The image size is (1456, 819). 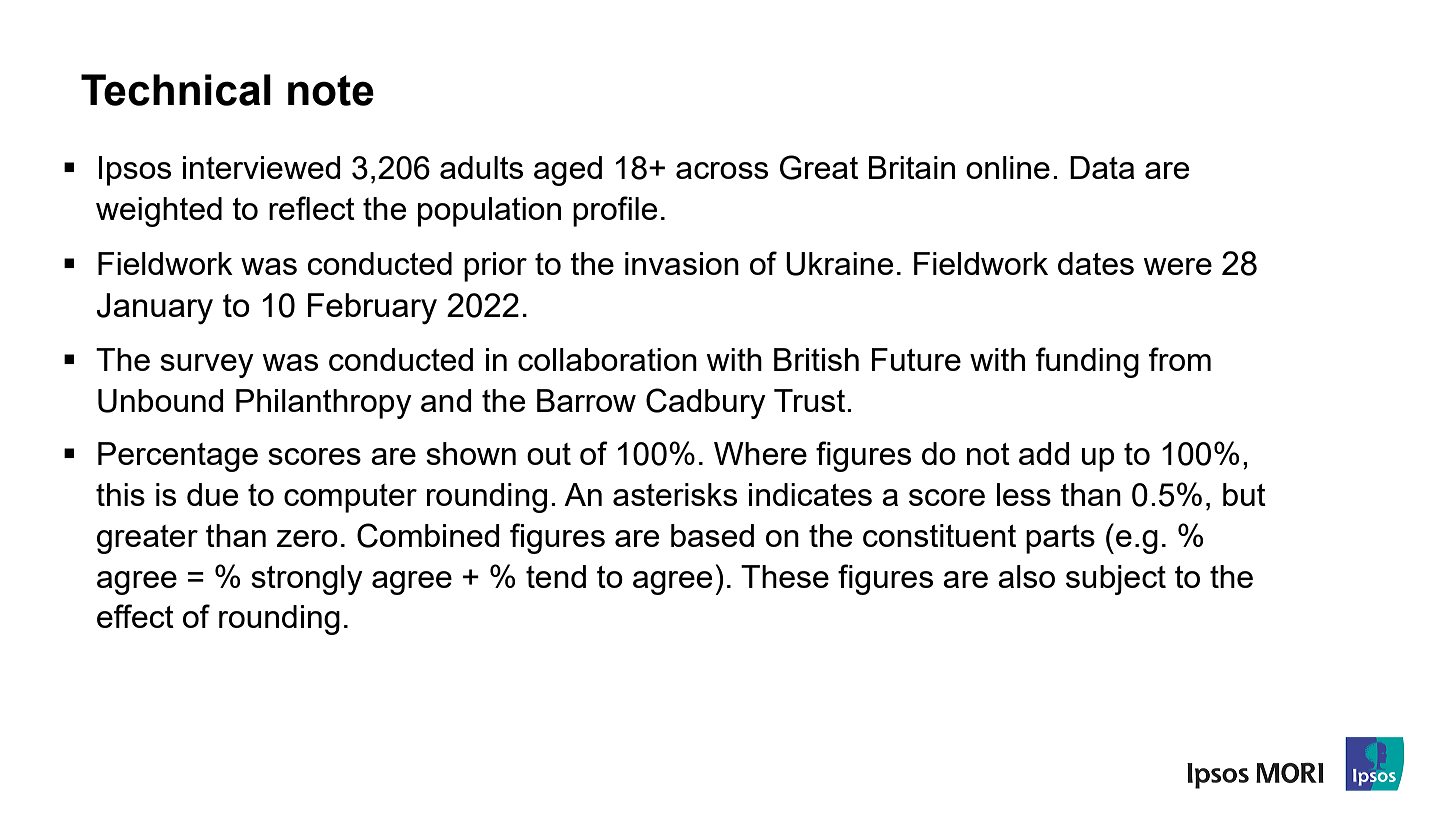 What do you see at coordinates (331, 90) in the image?
I see `note` at bounding box center [331, 90].
